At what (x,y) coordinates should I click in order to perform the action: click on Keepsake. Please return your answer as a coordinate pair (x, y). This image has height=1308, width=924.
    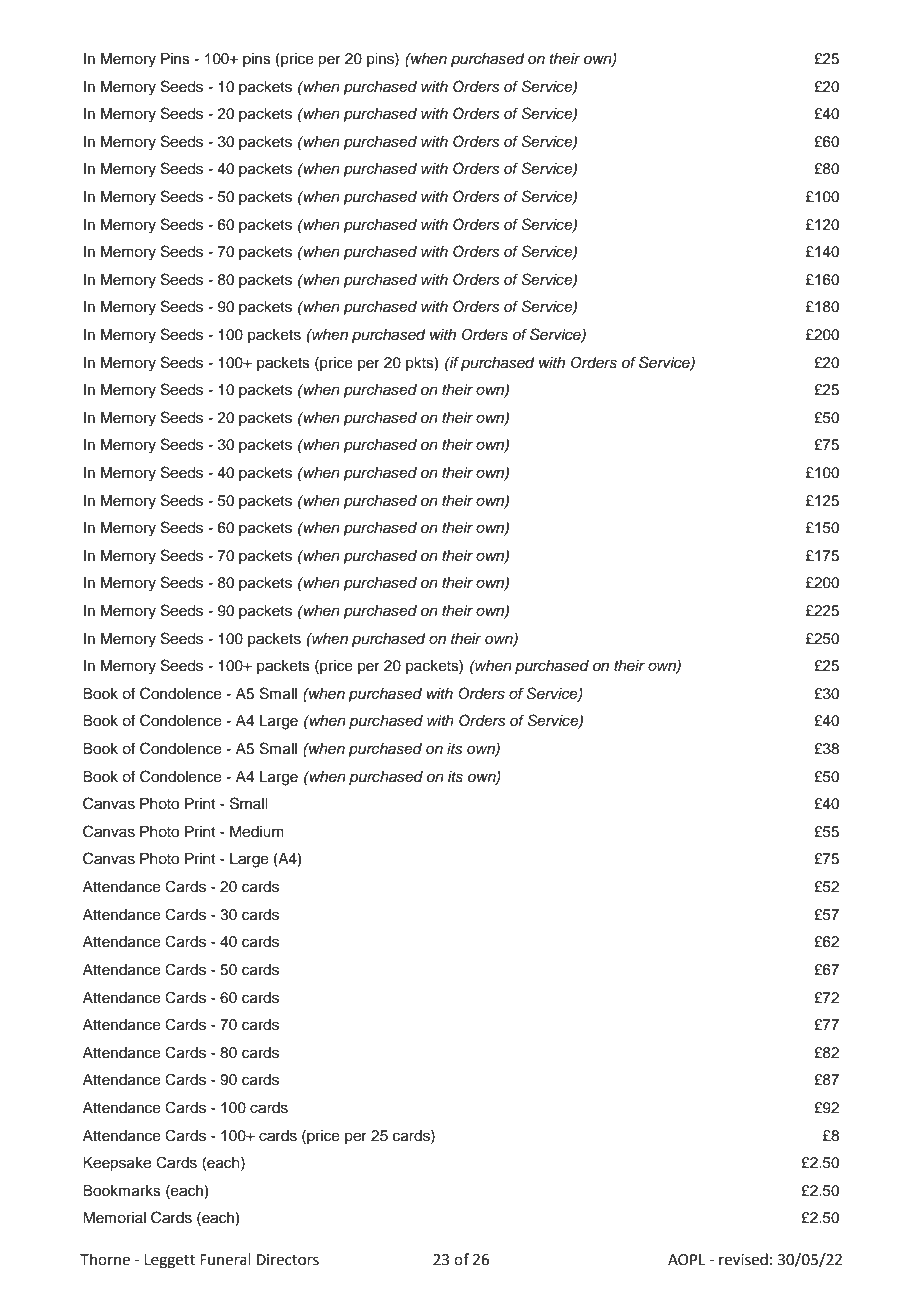
    Looking at the image, I should click on (117, 1164).
